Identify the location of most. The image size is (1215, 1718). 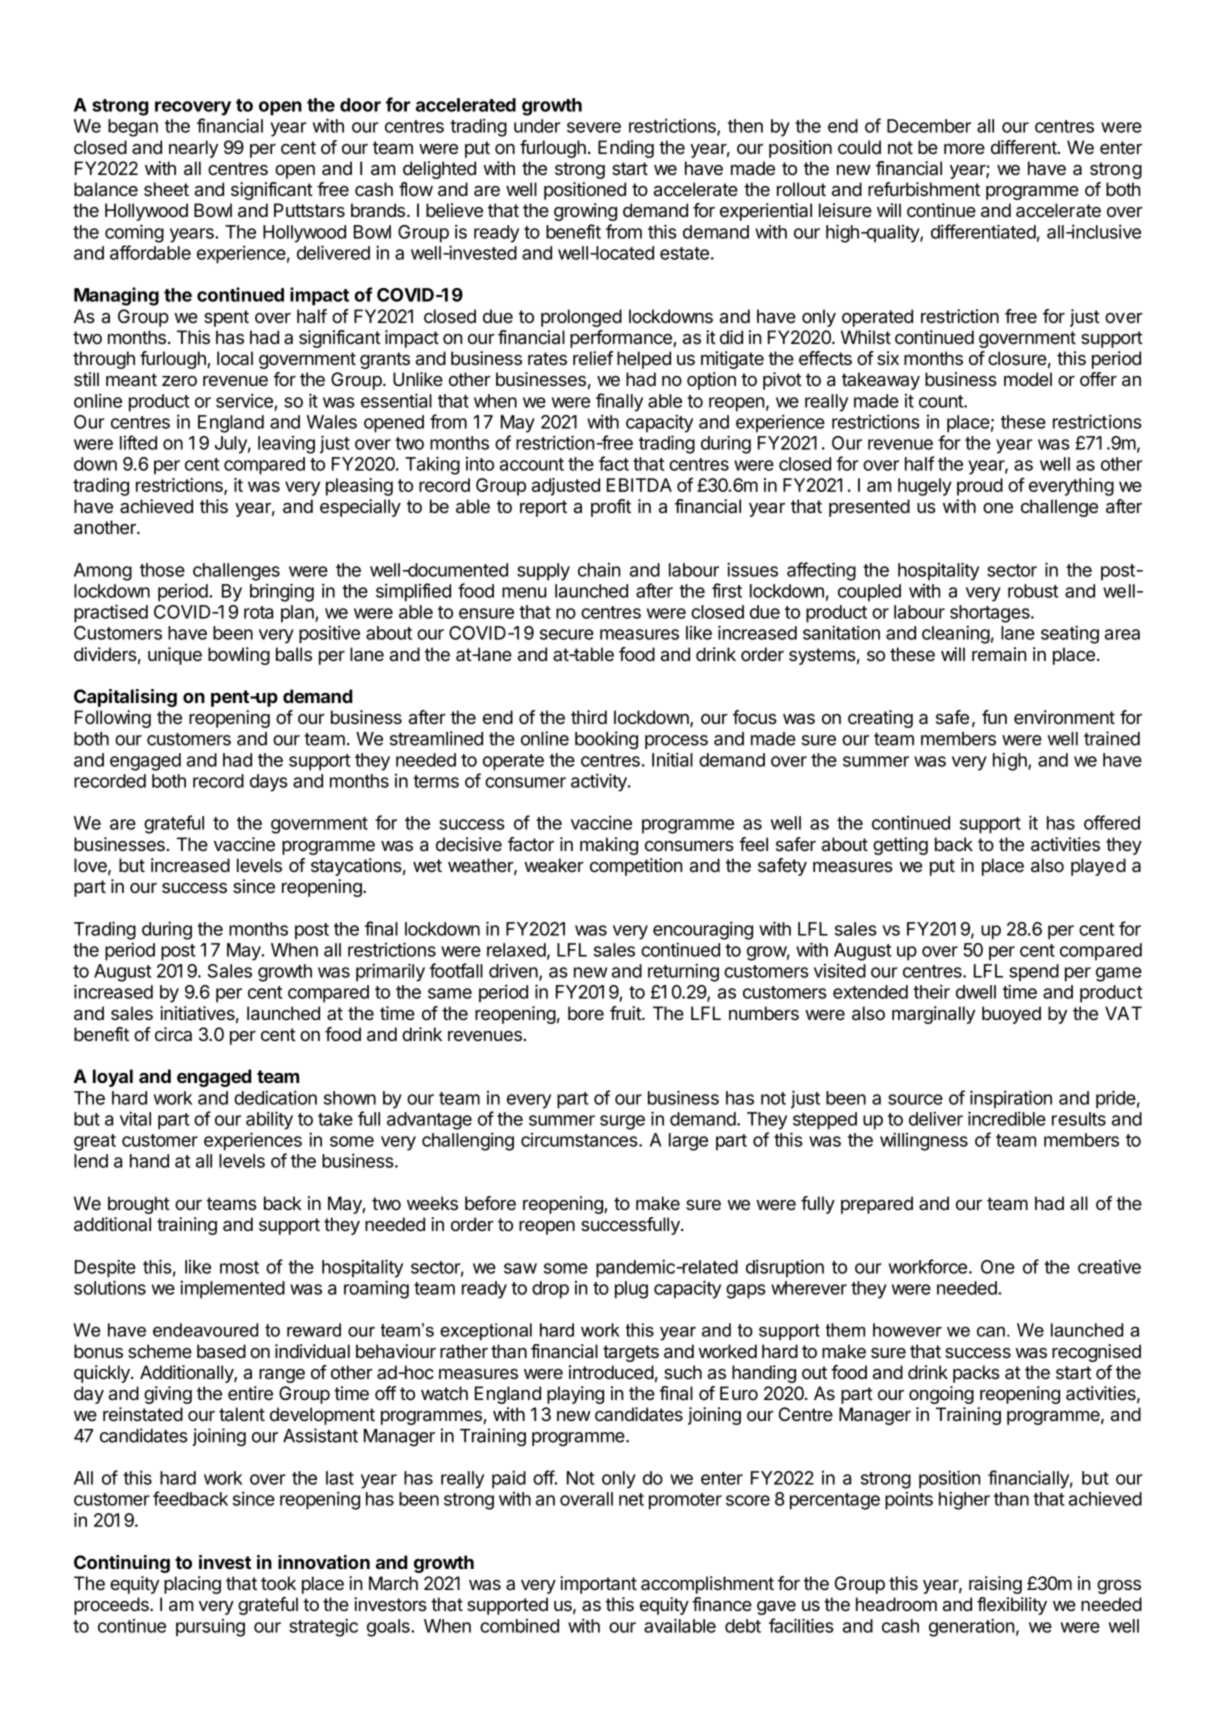
(239, 1267).
